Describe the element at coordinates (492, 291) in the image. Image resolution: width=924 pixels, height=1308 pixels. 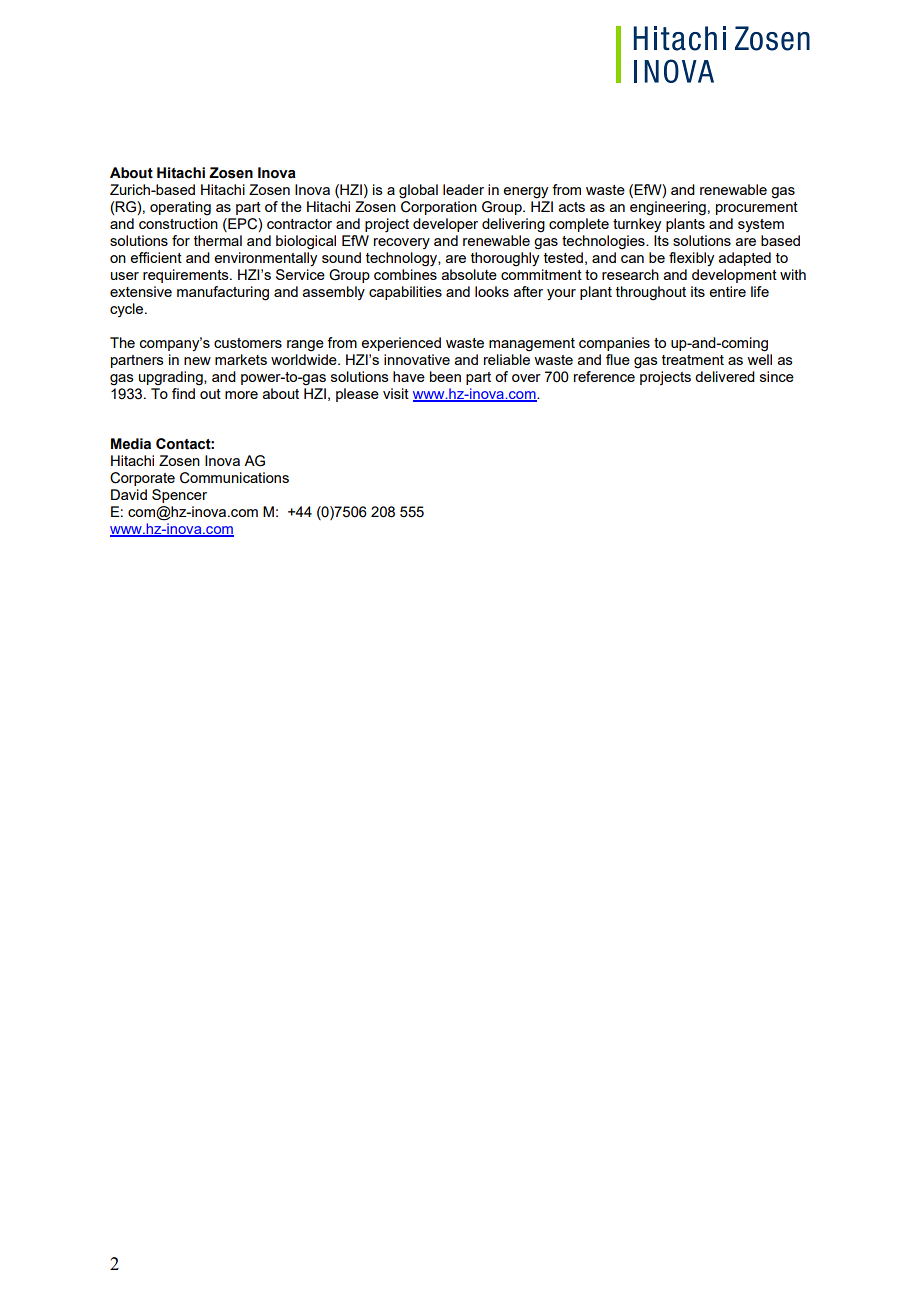
I see `looks` at that location.
